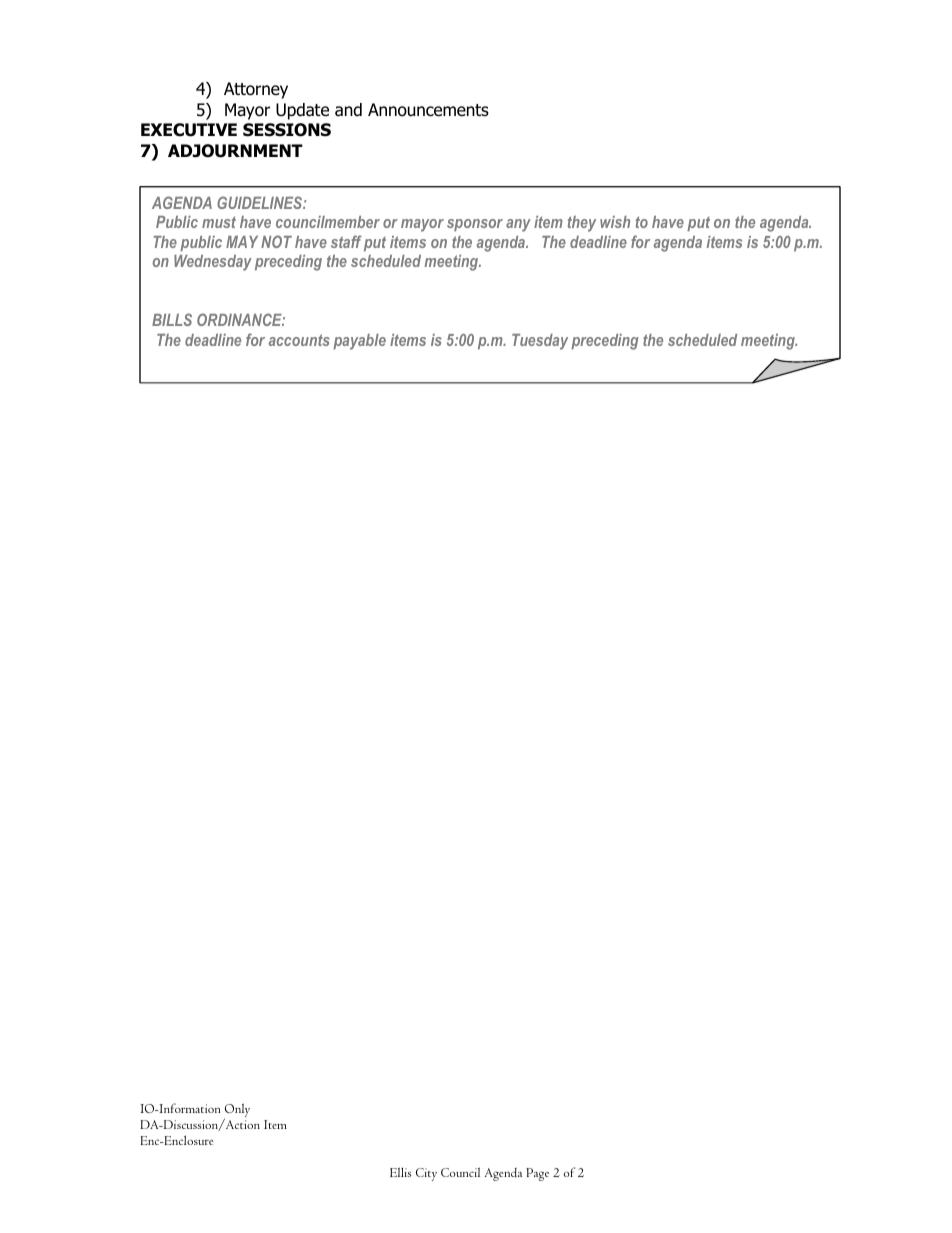 The height and width of the screenshot is (1233, 952). Describe the element at coordinates (213, 263) in the screenshot. I see `Wednesday` at that location.
